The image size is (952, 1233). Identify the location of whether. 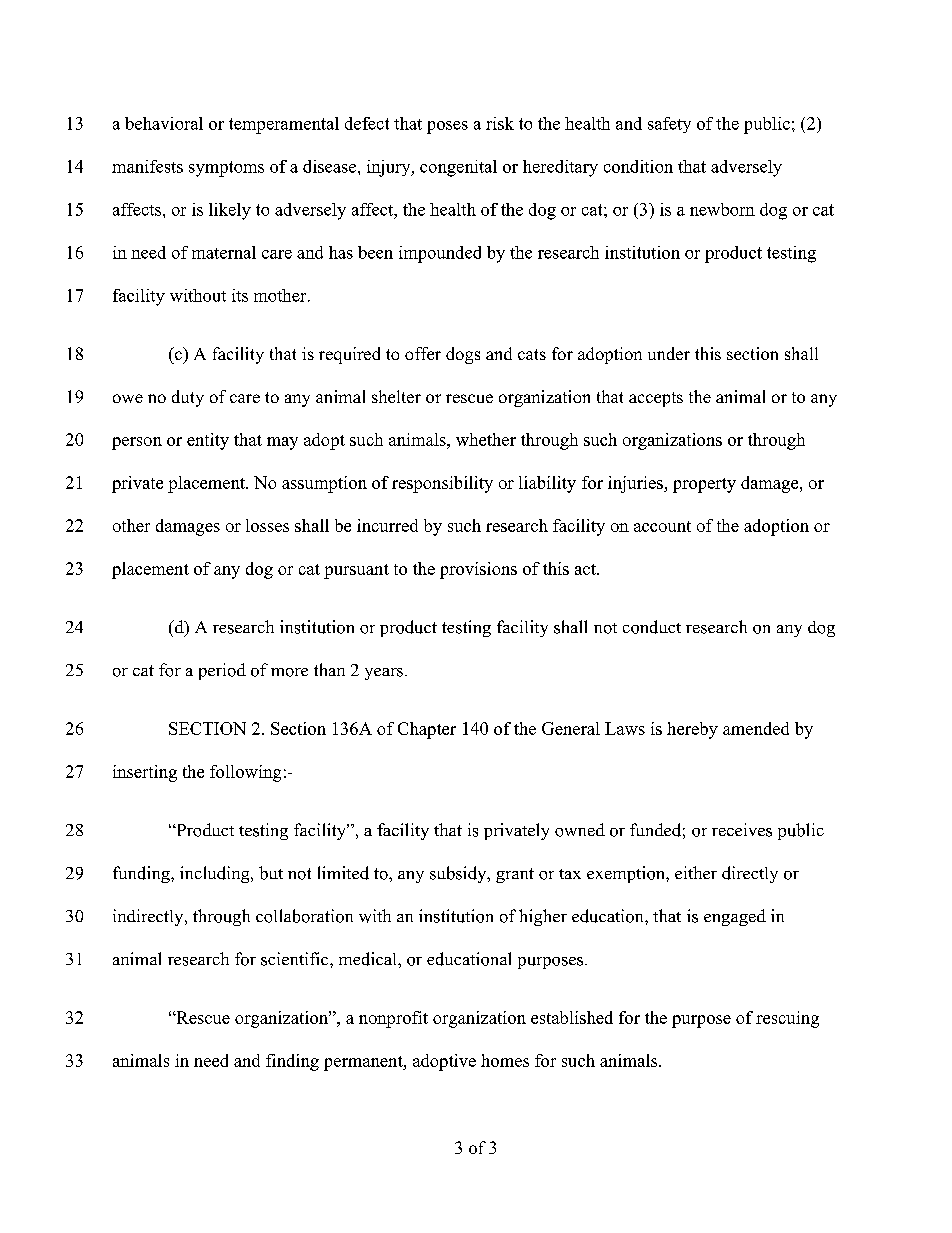
(486, 439).
